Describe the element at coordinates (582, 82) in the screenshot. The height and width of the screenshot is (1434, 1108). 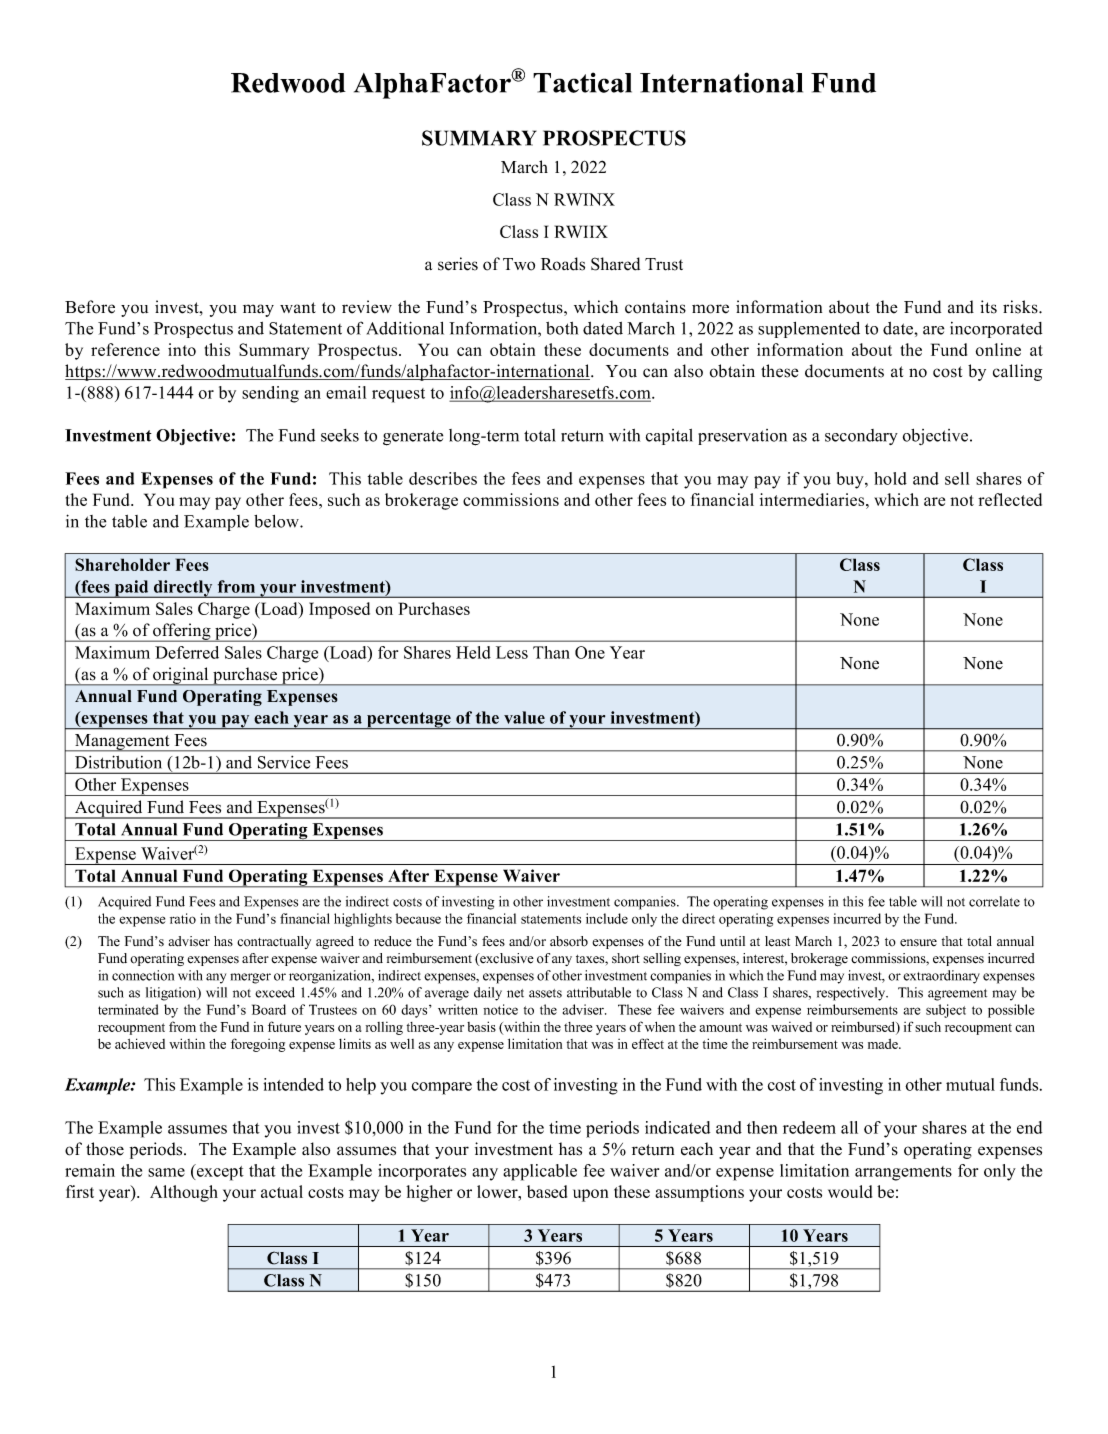
I see `Tactical` at that location.
